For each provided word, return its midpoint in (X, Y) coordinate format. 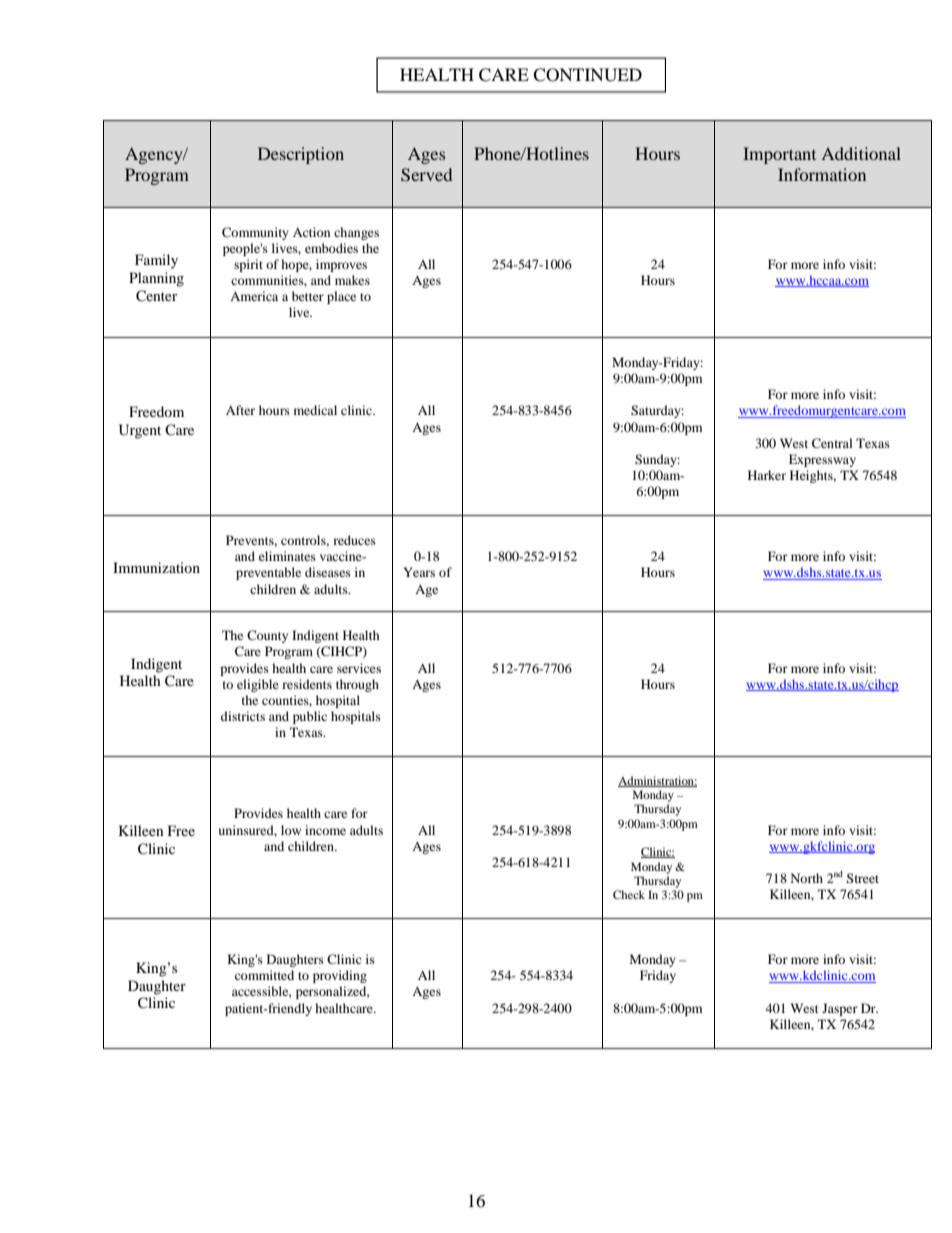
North (807, 878)
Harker (767, 475)
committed (264, 975)
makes (352, 280)
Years (419, 572)
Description (301, 155)
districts (243, 716)
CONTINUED (587, 75)
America (254, 296)
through (357, 685)
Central (832, 443)
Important (779, 155)
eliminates (287, 556)
